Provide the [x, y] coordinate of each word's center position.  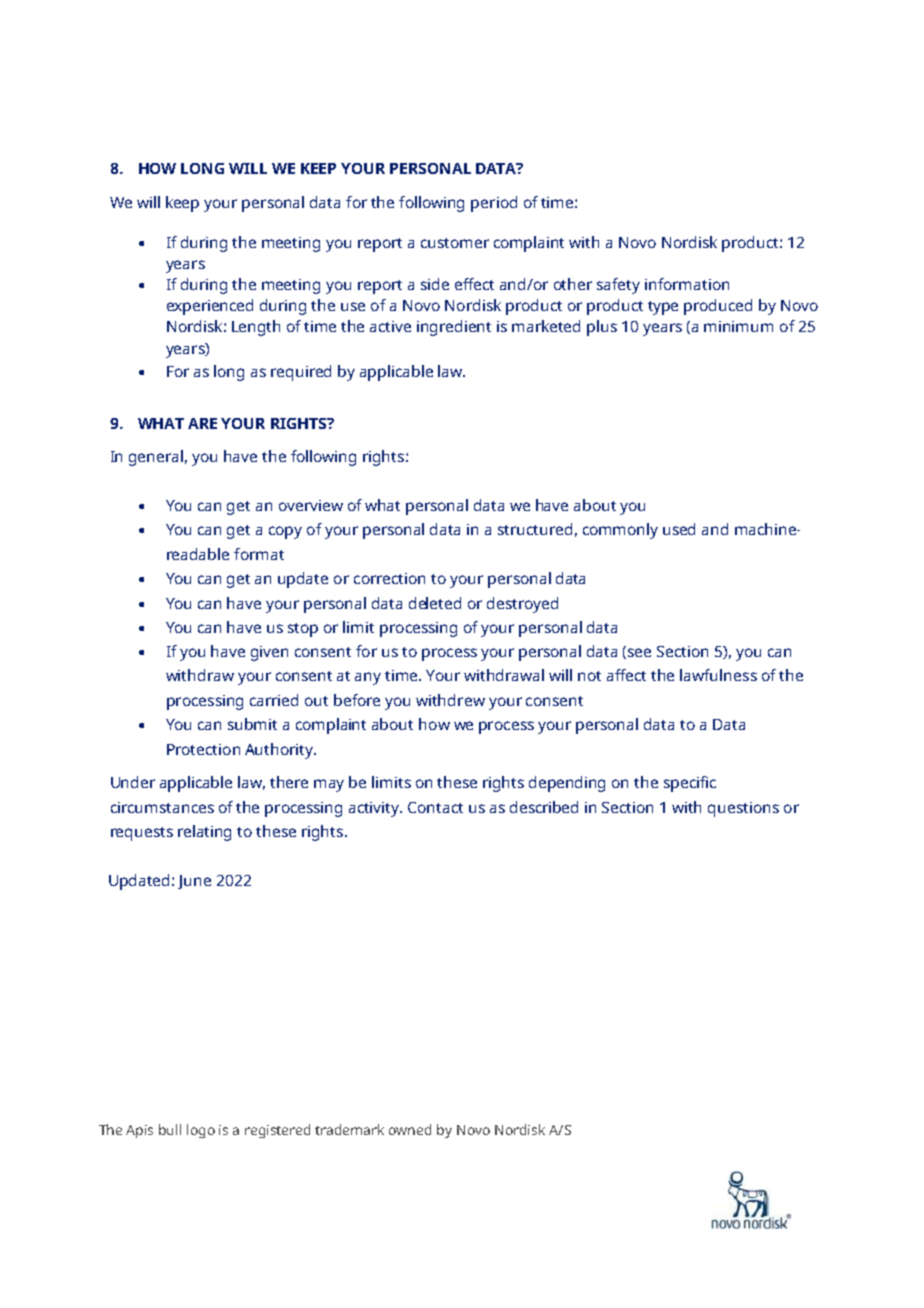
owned [410, 1129]
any [368, 678]
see [639, 652]
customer [455, 243]
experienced [210, 307]
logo [201, 1131]
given [269, 653]
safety [618, 286]
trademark [349, 1129]
